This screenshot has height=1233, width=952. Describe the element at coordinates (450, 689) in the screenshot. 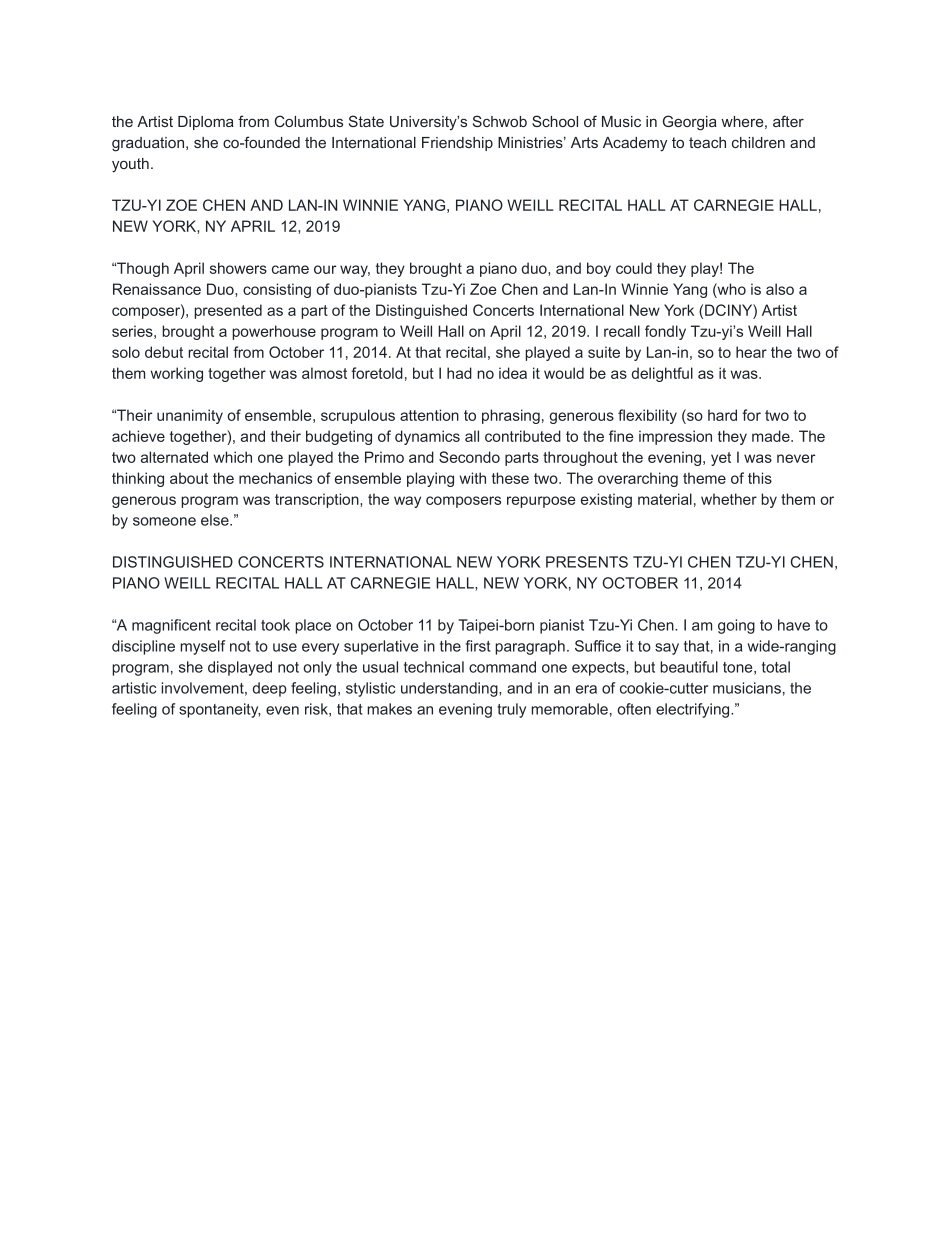

I see `understanding` at that location.
